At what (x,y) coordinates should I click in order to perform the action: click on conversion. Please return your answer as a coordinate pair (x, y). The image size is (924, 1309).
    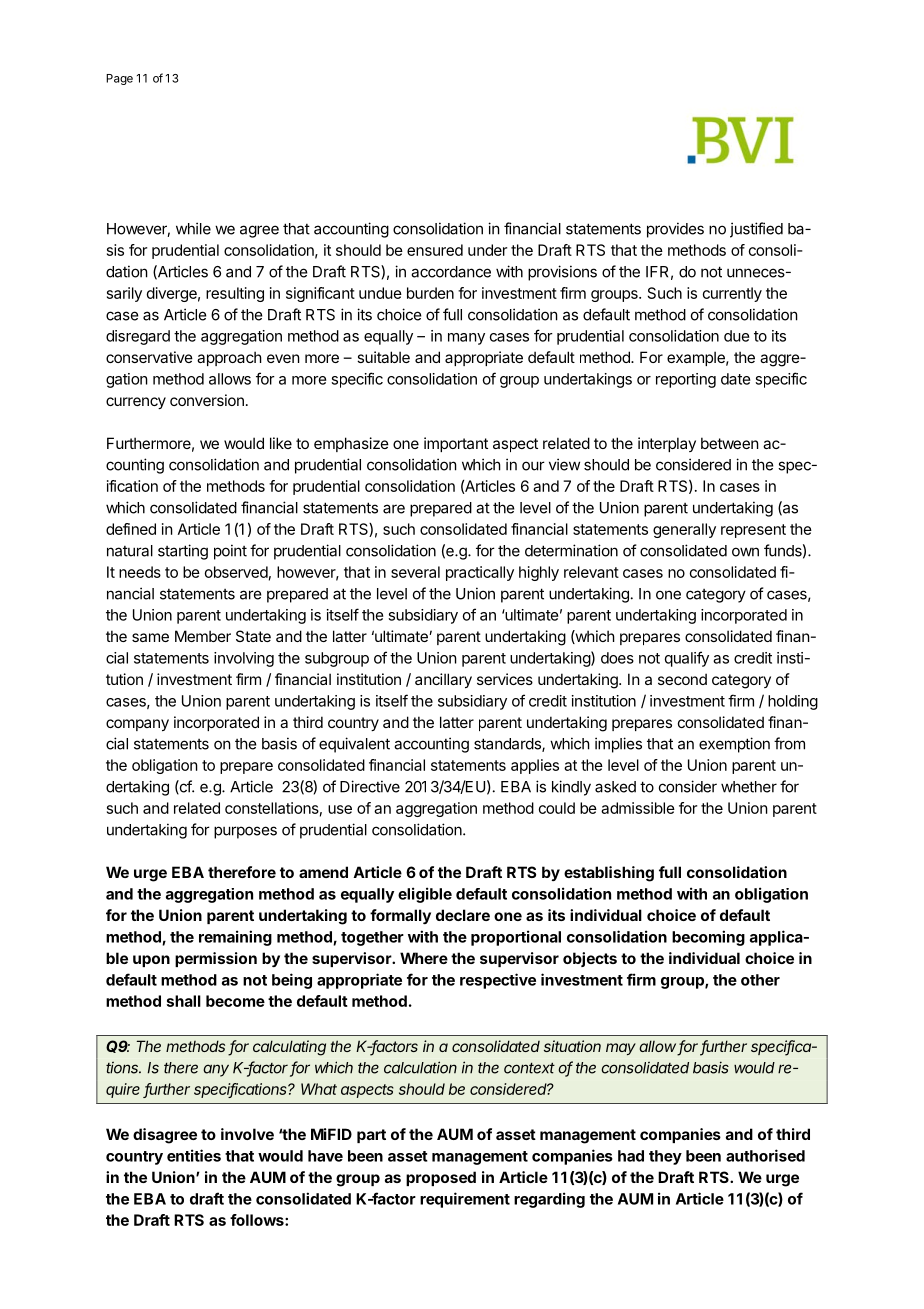
    Looking at the image, I should click on (207, 400).
